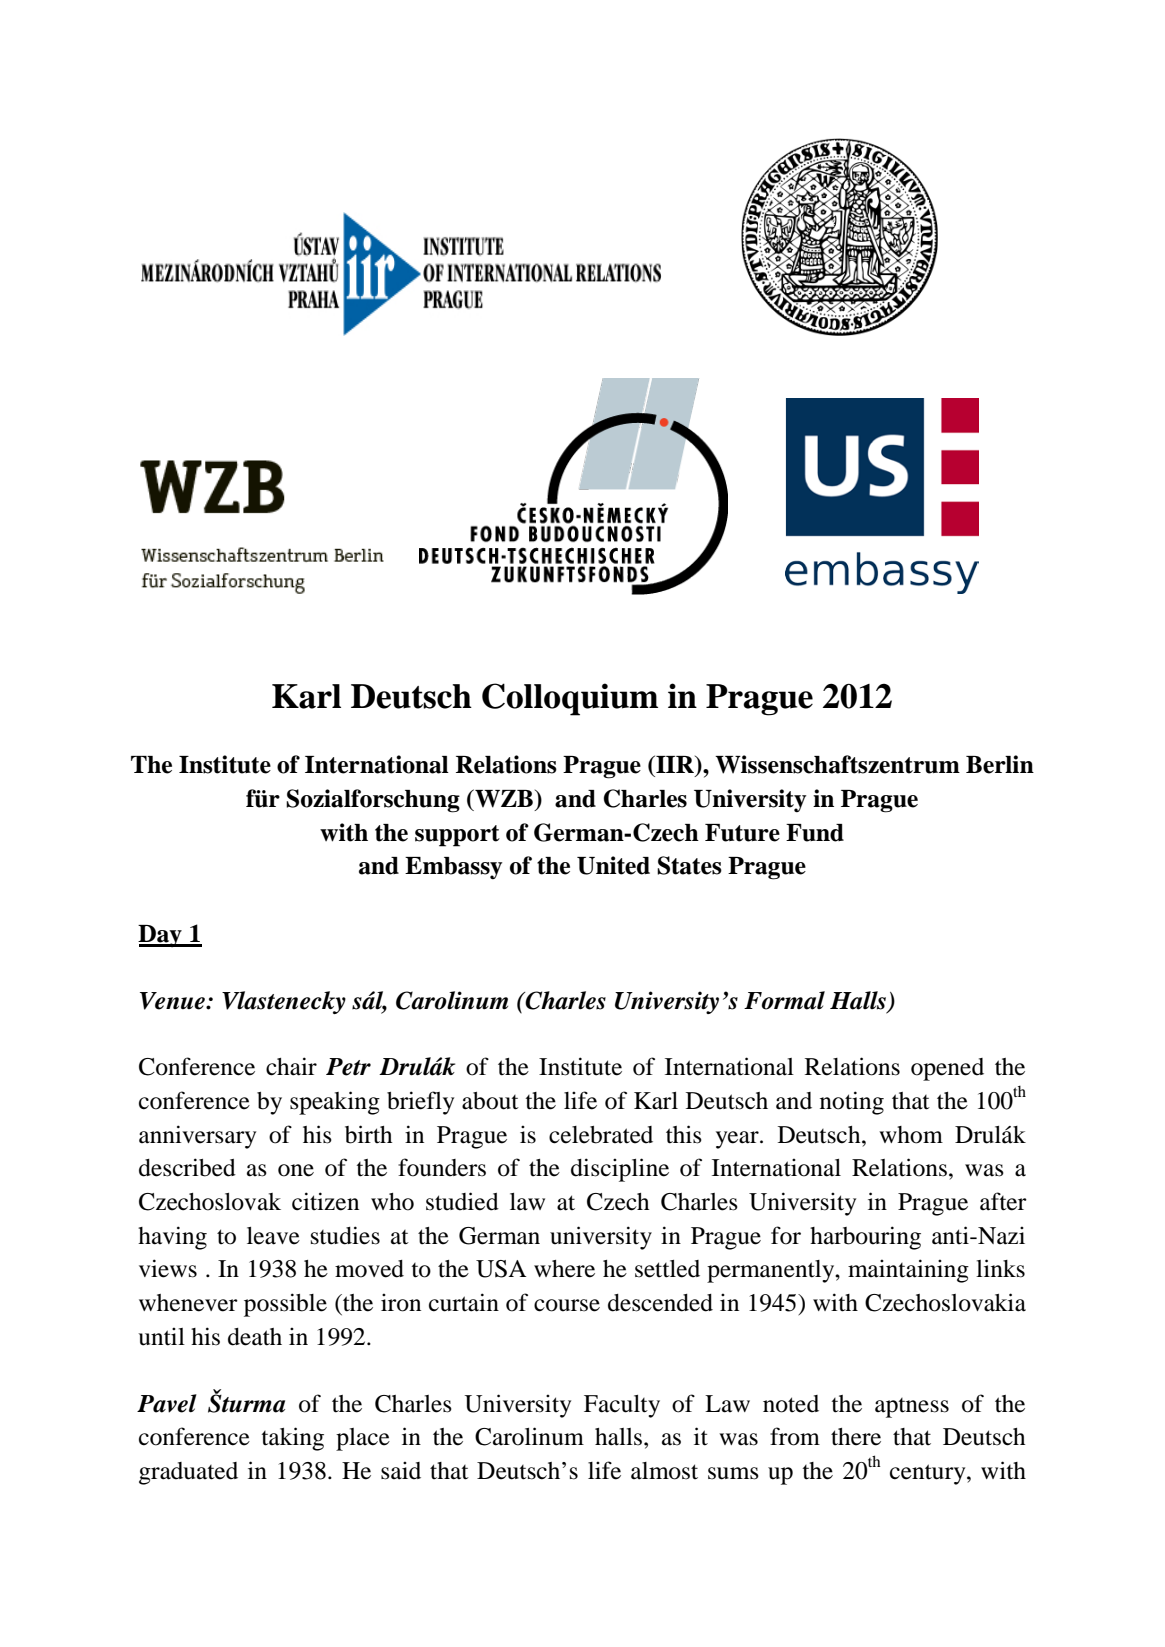 The width and height of the image is (1165, 1647). What do you see at coordinates (292, 1439) in the image?
I see `taking` at bounding box center [292, 1439].
